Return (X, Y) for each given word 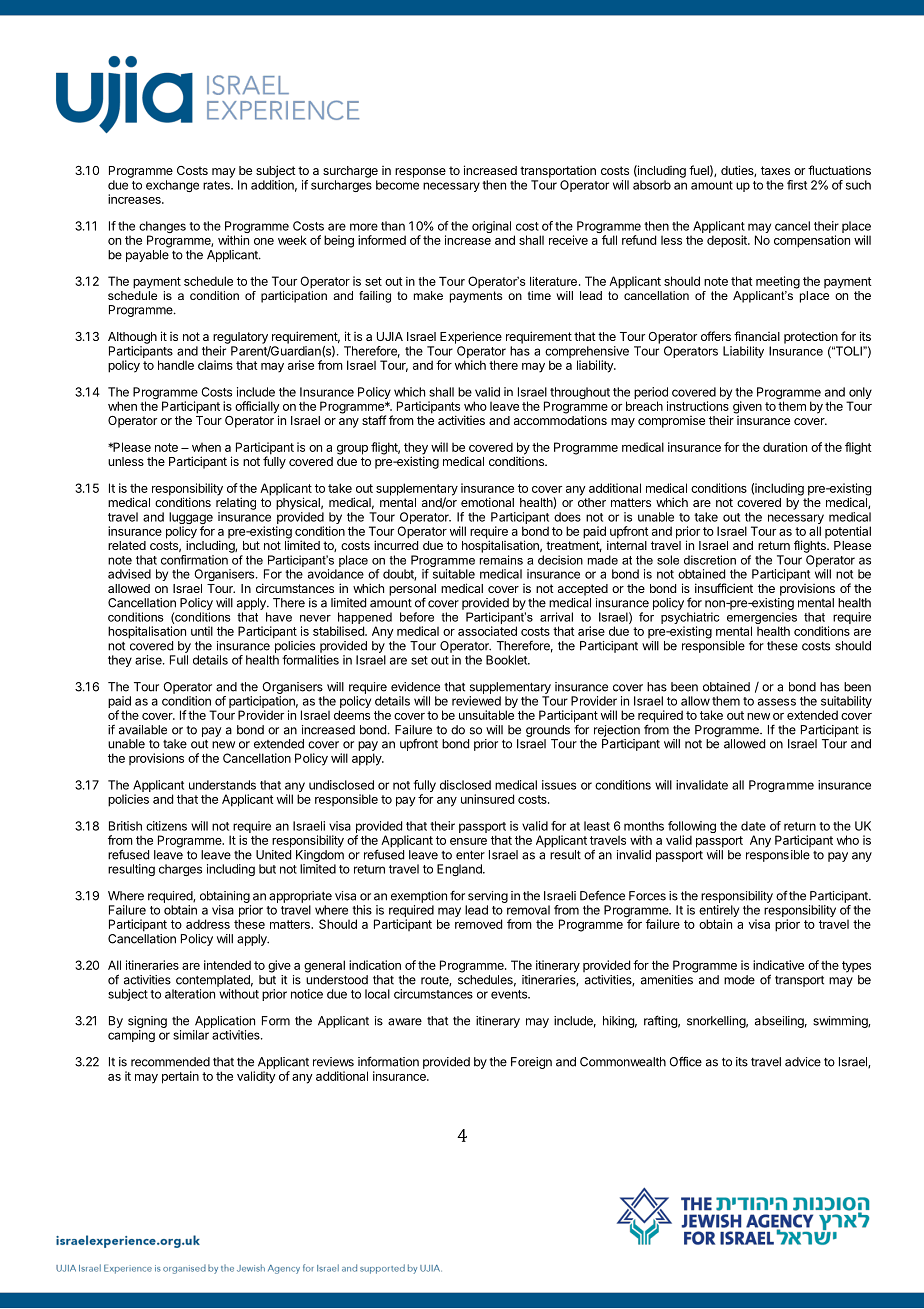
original (491, 227)
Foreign (531, 1063)
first (797, 185)
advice (803, 1062)
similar (191, 1035)
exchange (172, 186)
